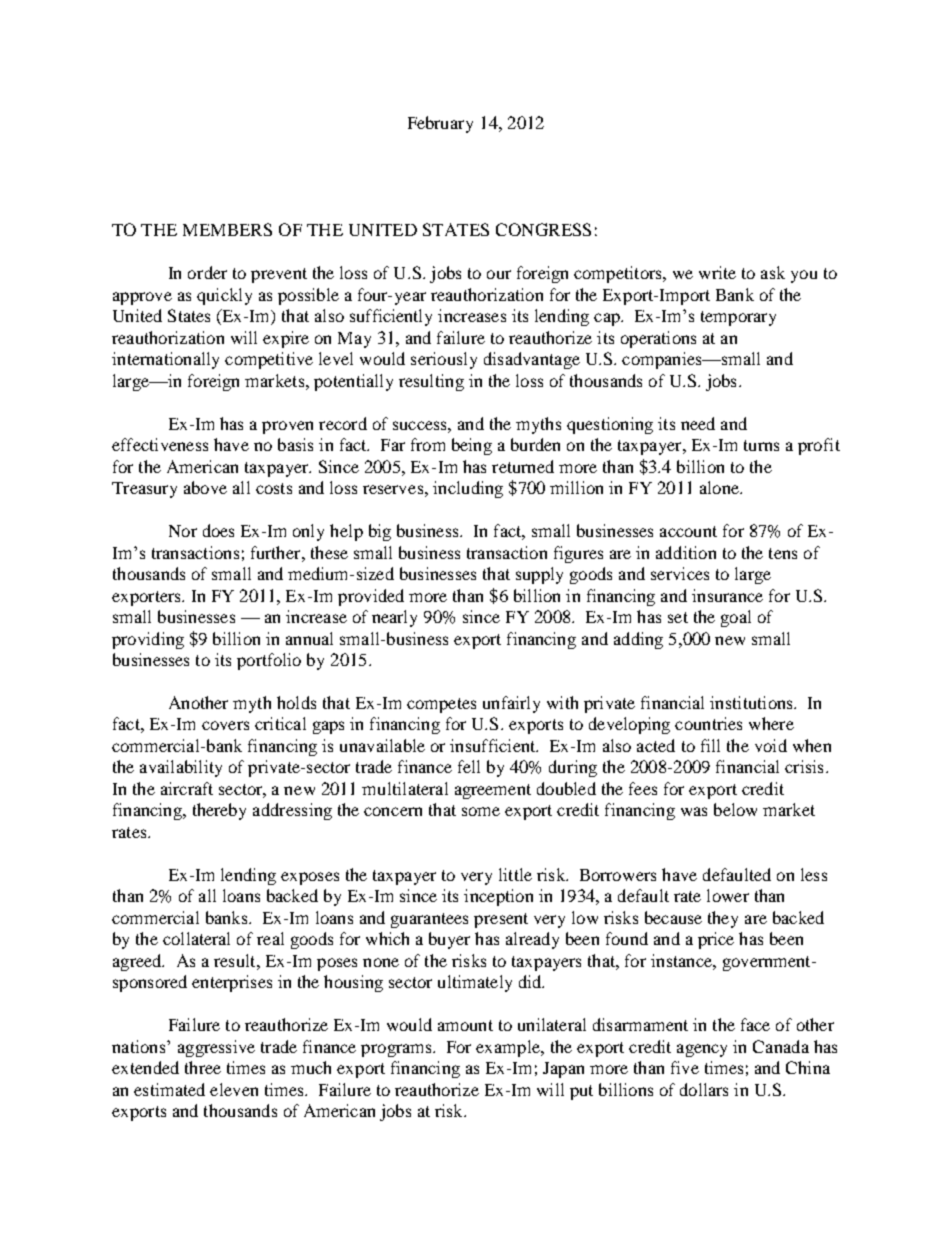 The image size is (952, 1233). Describe the element at coordinates (736, 618) in the screenshot. I see `goal` at that location.
